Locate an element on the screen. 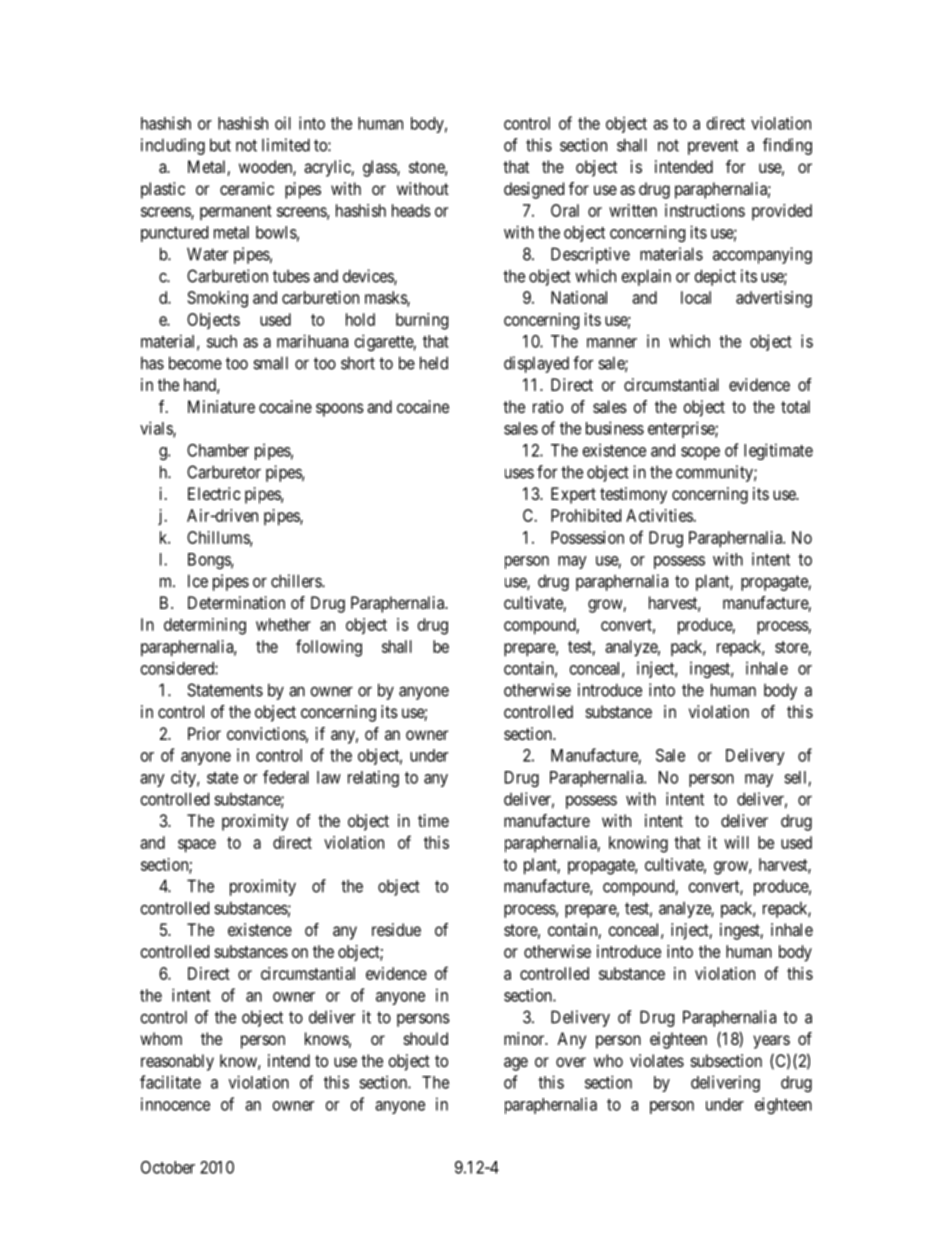 Image resolution: width=952 pixels, height=1233 pixels. will is located at coordinates (736, 842).
